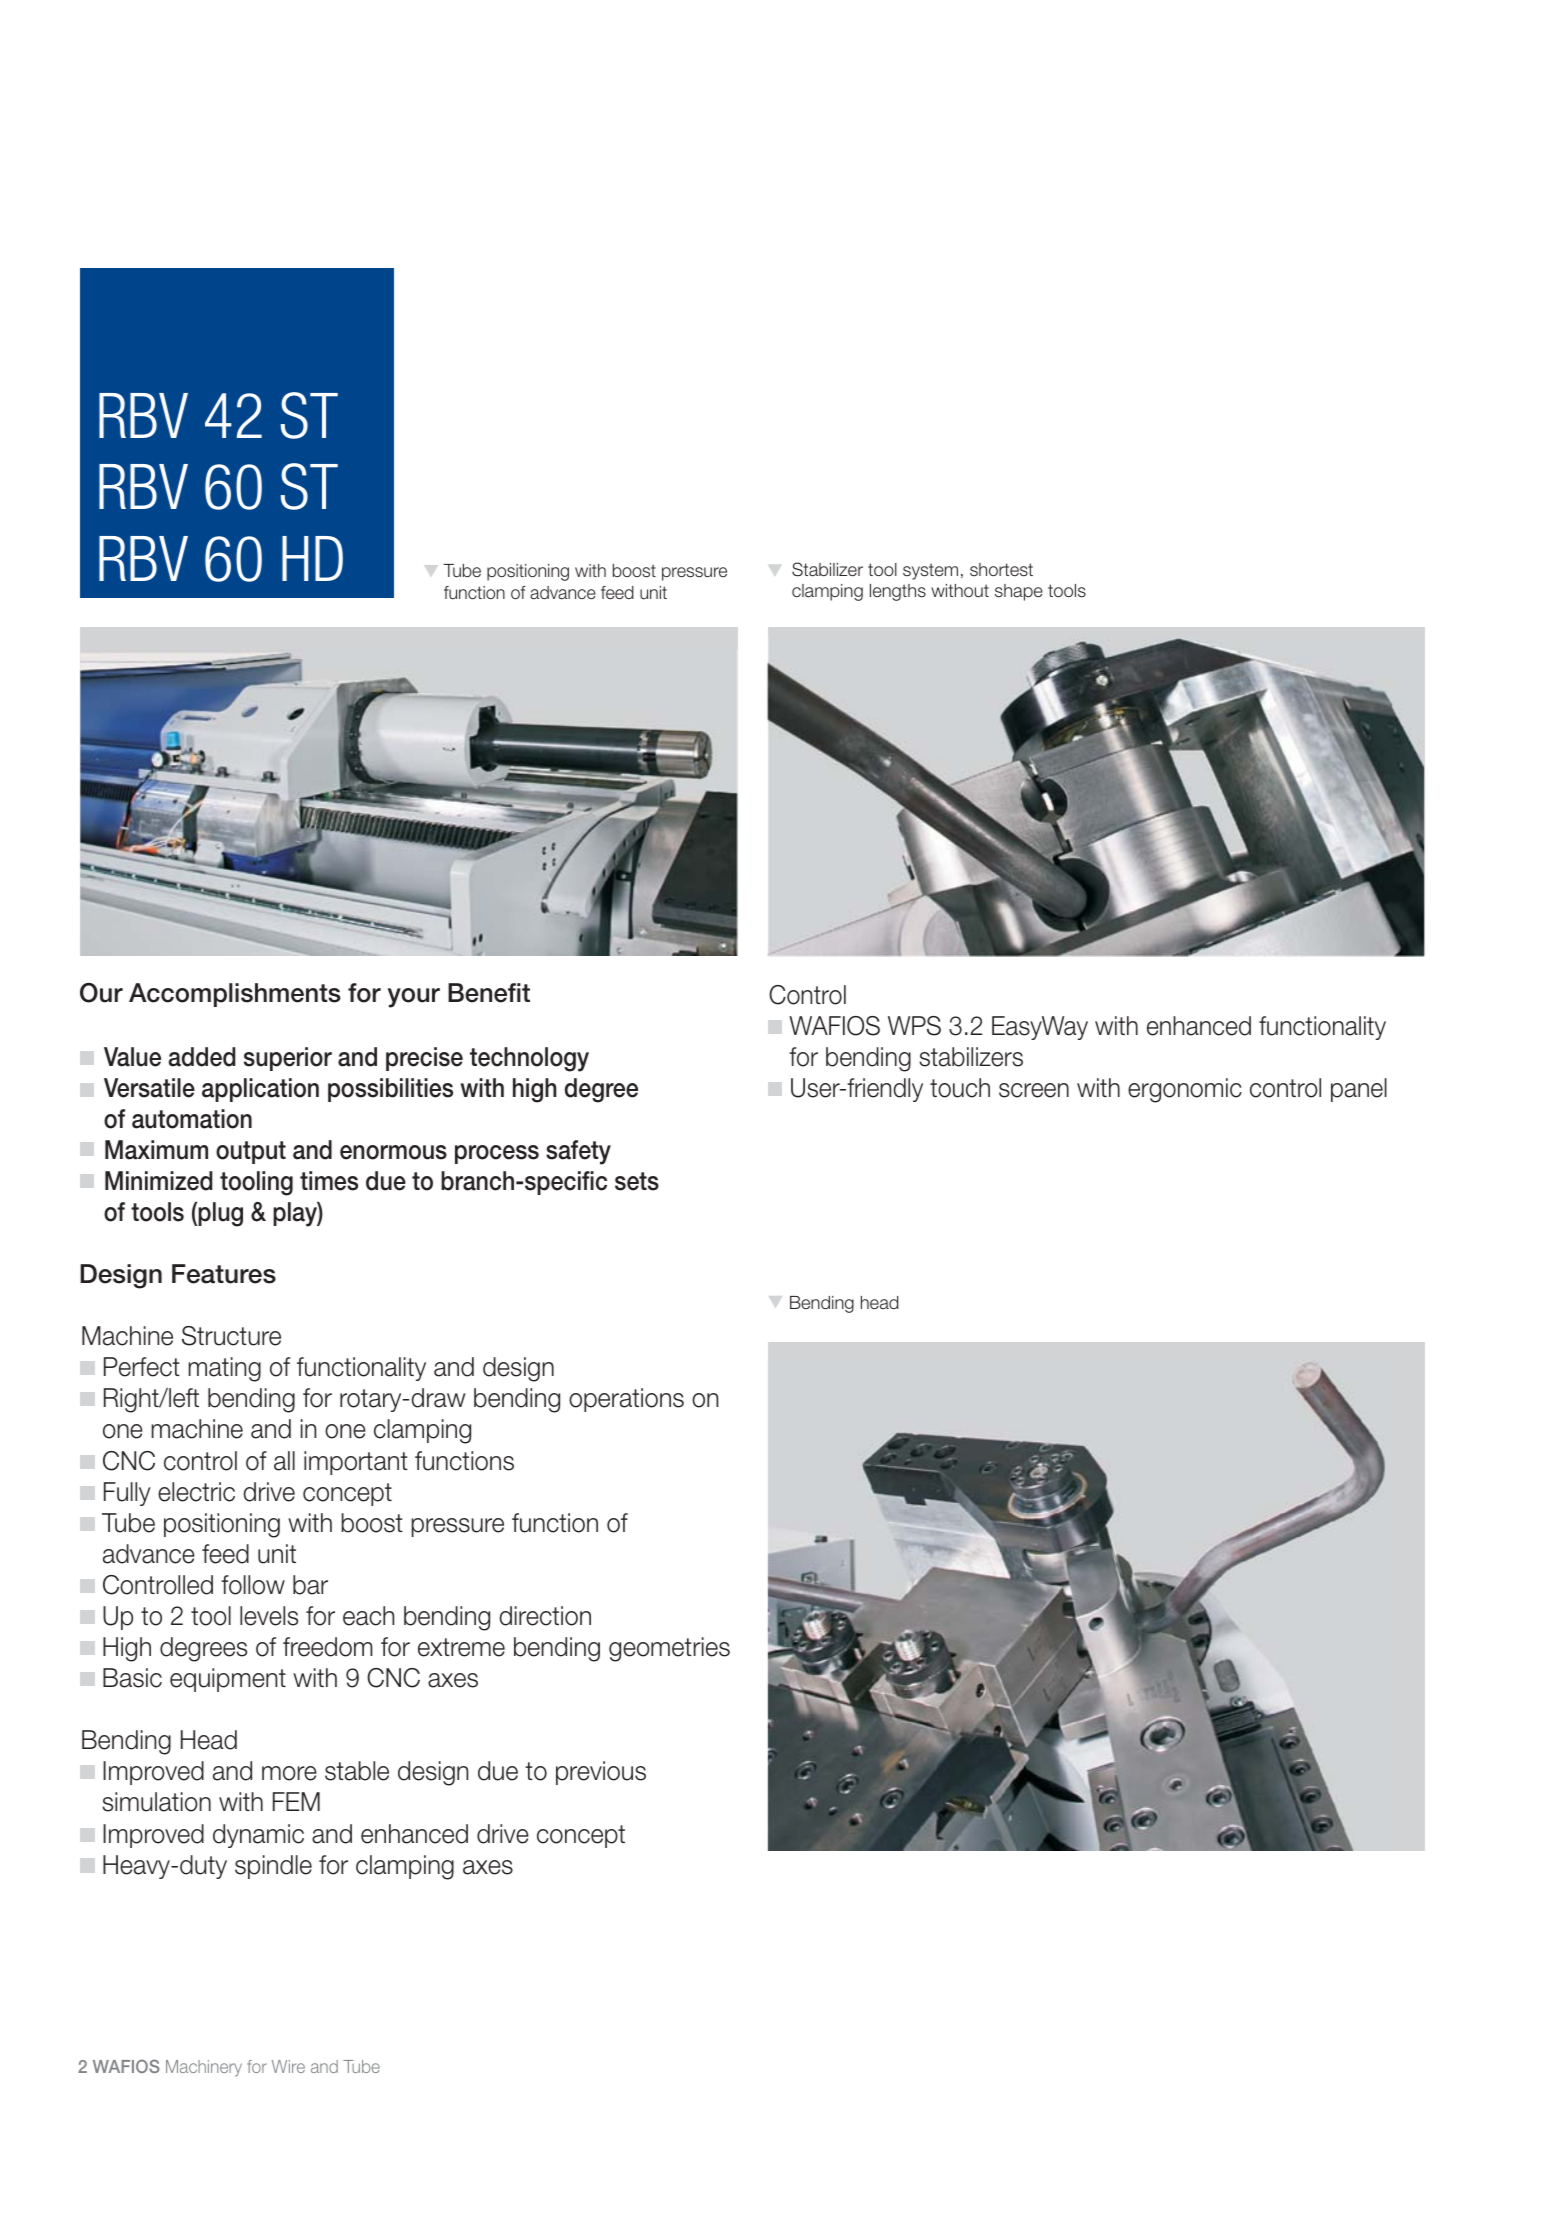 Image resolution: width=1566 pixels, height=2216 pixels. I want to click on ergonomic, so click(1185, 1090).
